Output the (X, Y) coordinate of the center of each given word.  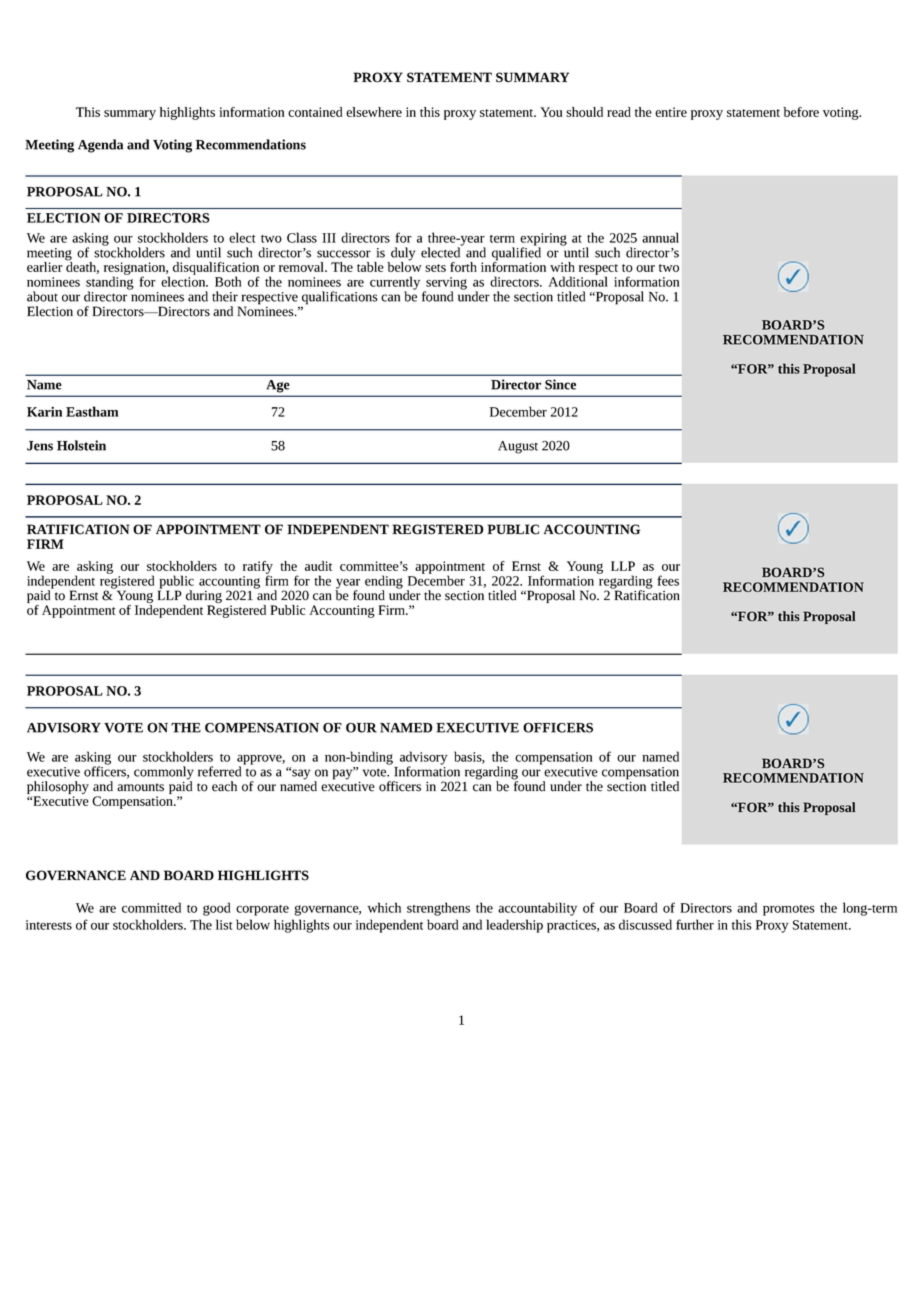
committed (151, 907)
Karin (44, 411)
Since (560, 384)
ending (384, 583)
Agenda (100, 146)
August (518, 447)
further (695, 924)
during (203, 598)
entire (671, 112)
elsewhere (374, 112)
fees (668, 580)
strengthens (438, 909)
